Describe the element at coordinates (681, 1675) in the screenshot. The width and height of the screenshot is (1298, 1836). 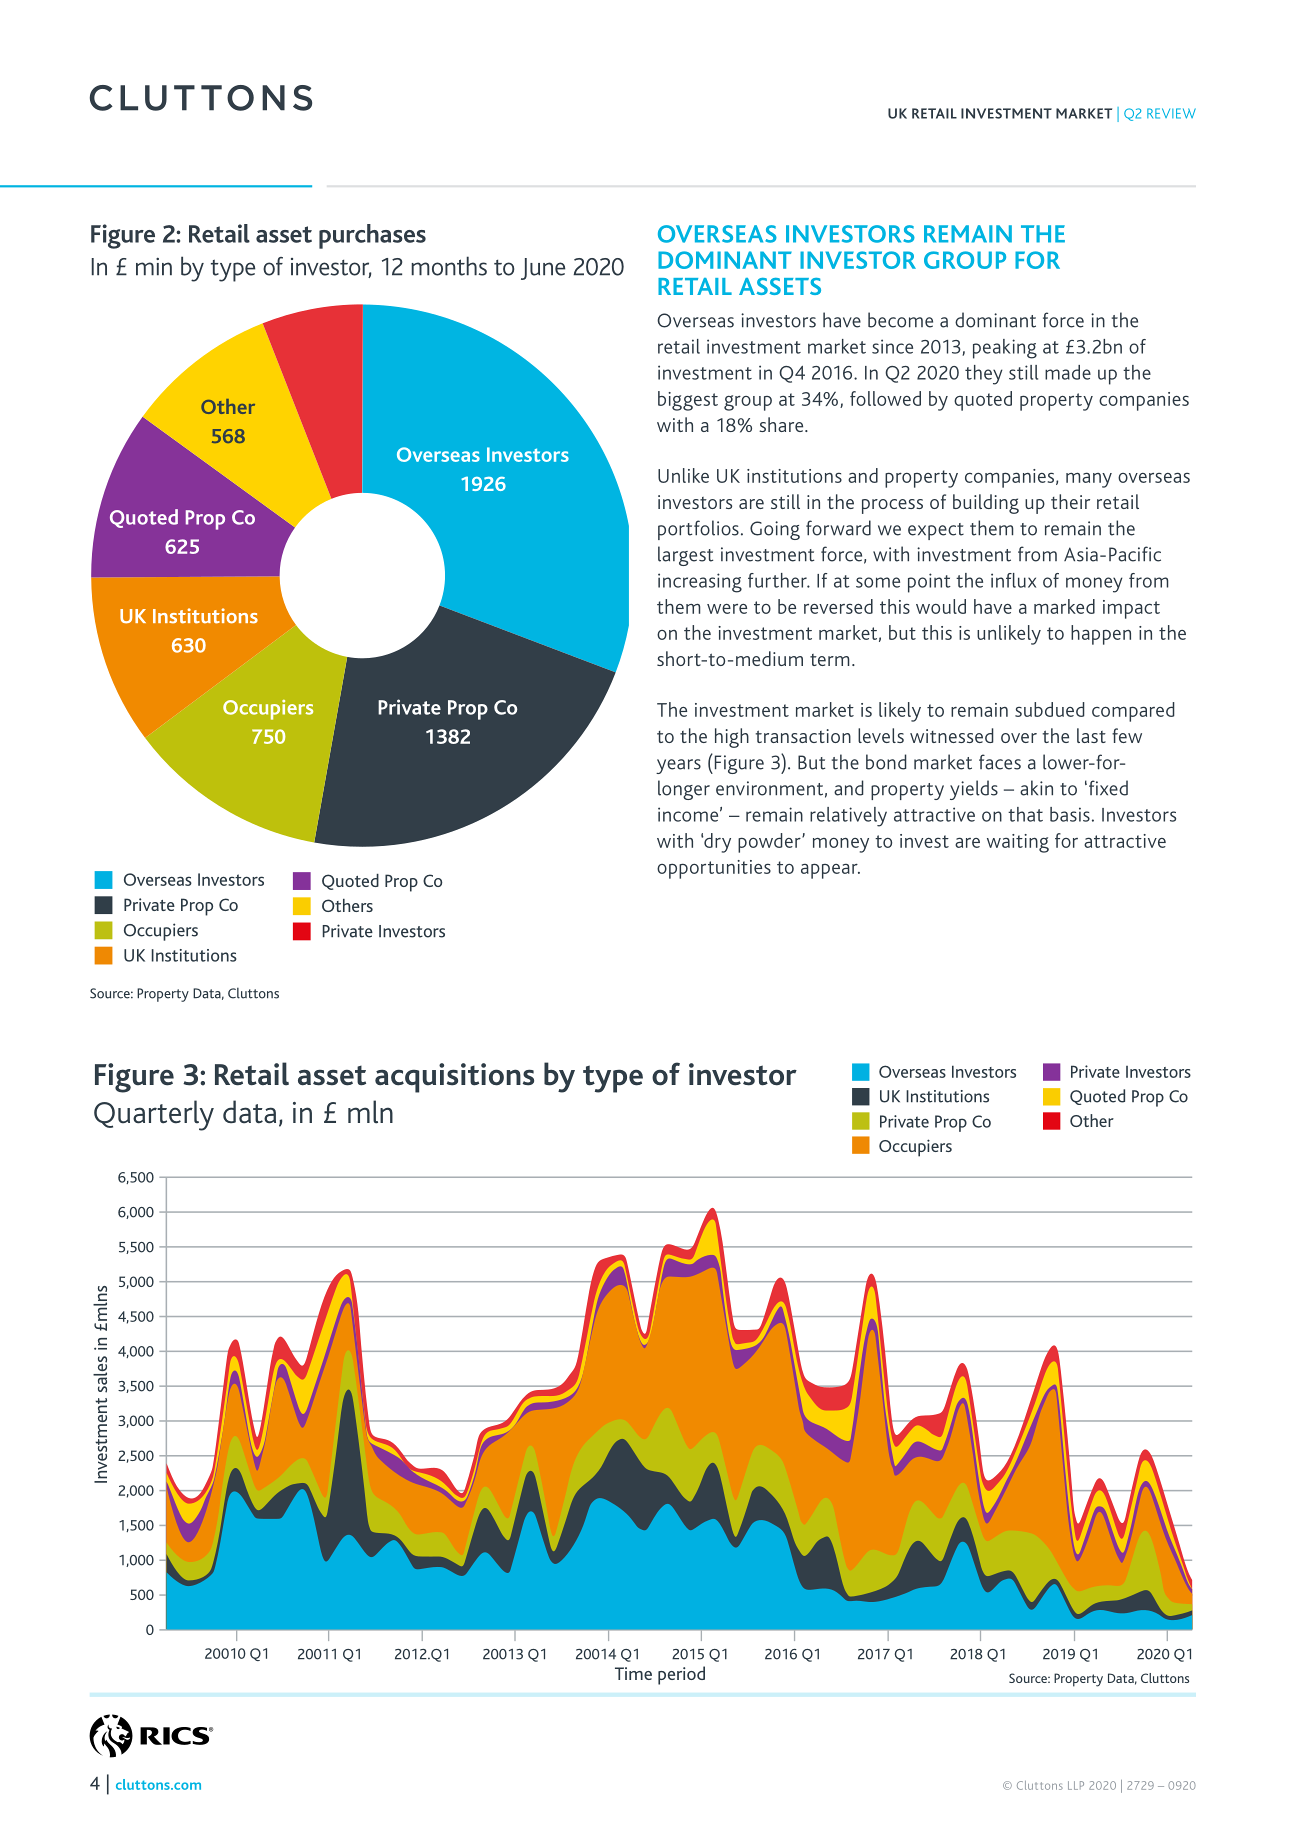
I see `period` at that location.
